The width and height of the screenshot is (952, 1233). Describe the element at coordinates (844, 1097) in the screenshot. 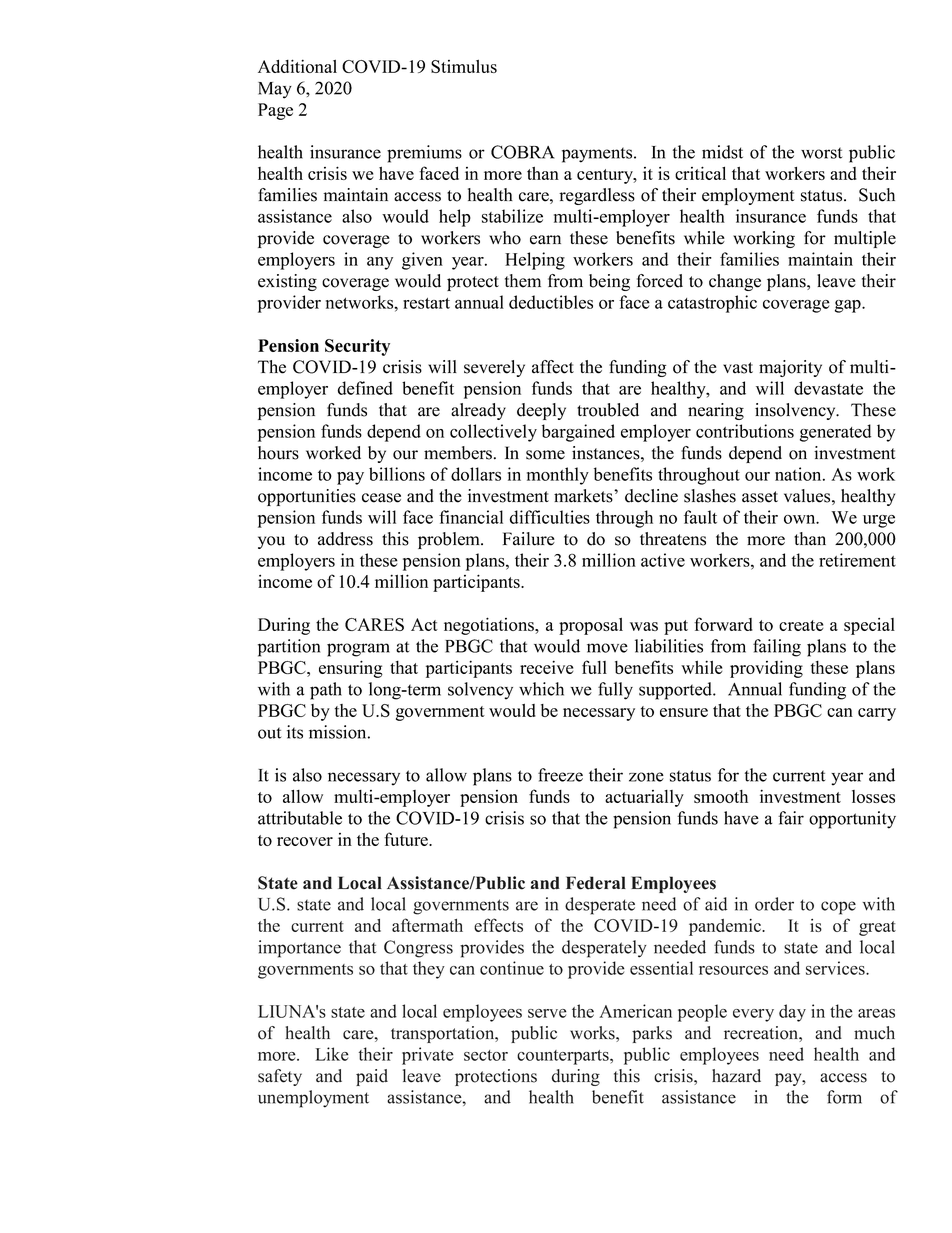

I see `form` at that location.
